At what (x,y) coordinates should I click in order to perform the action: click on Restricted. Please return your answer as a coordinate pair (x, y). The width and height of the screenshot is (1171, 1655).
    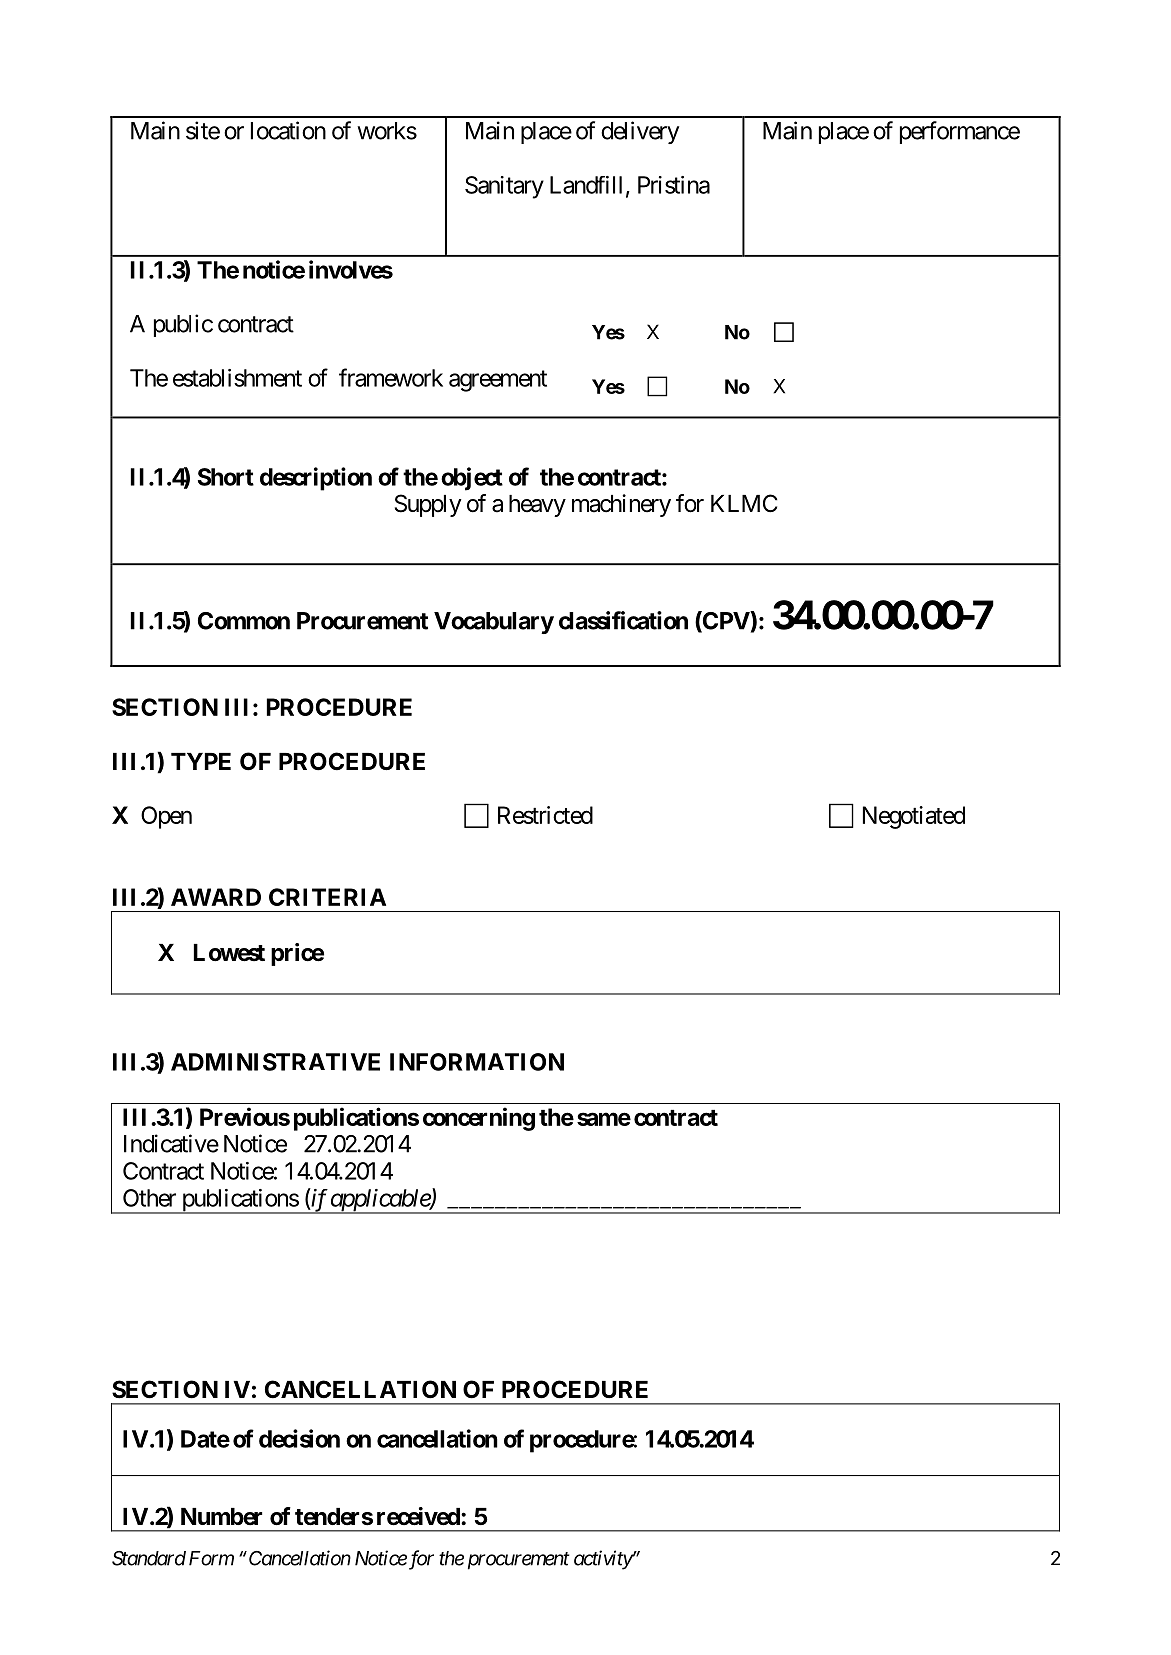
    Looking at the image, I should click on (545, 815).
